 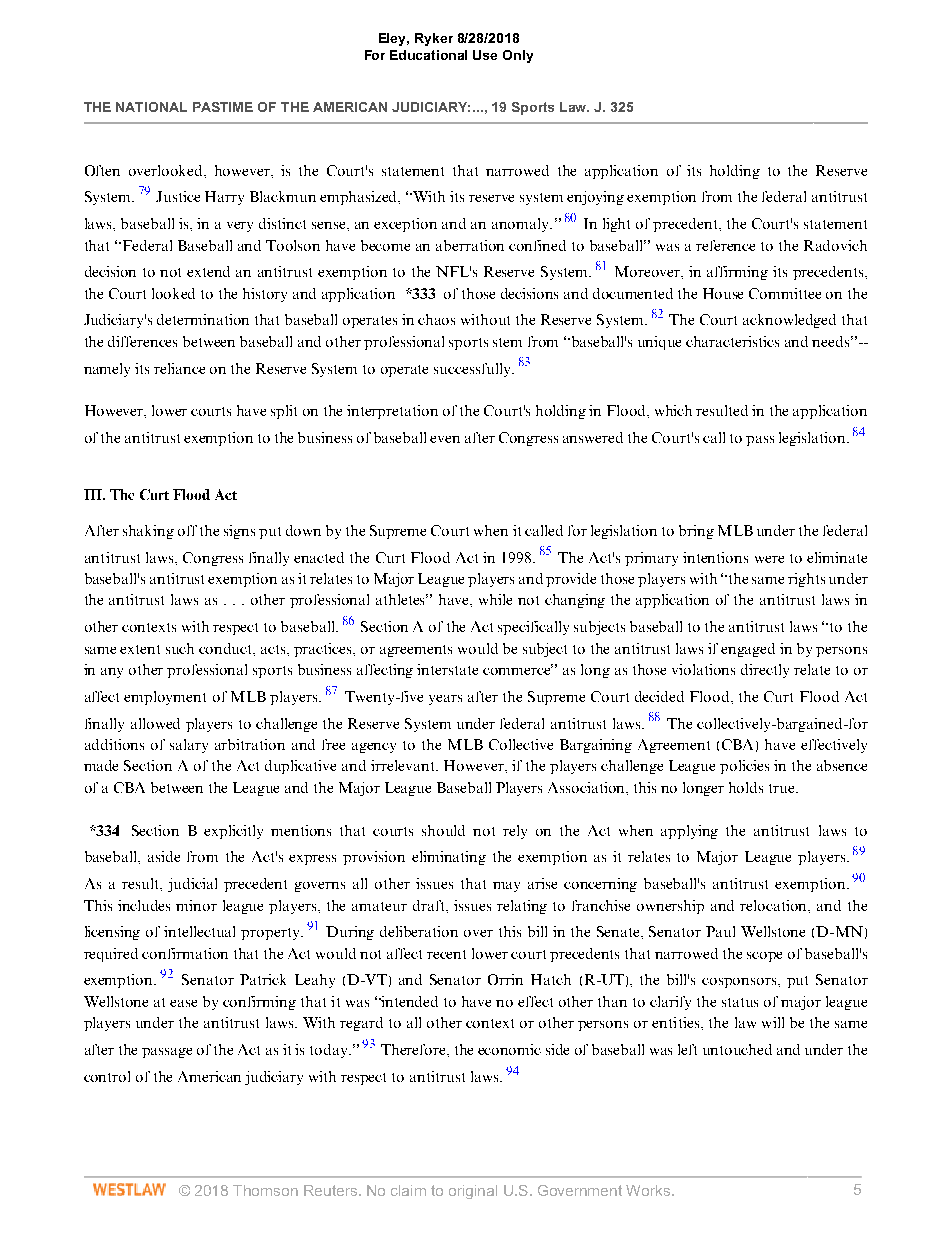 I want to click on such, so click(x=180, y=648).
